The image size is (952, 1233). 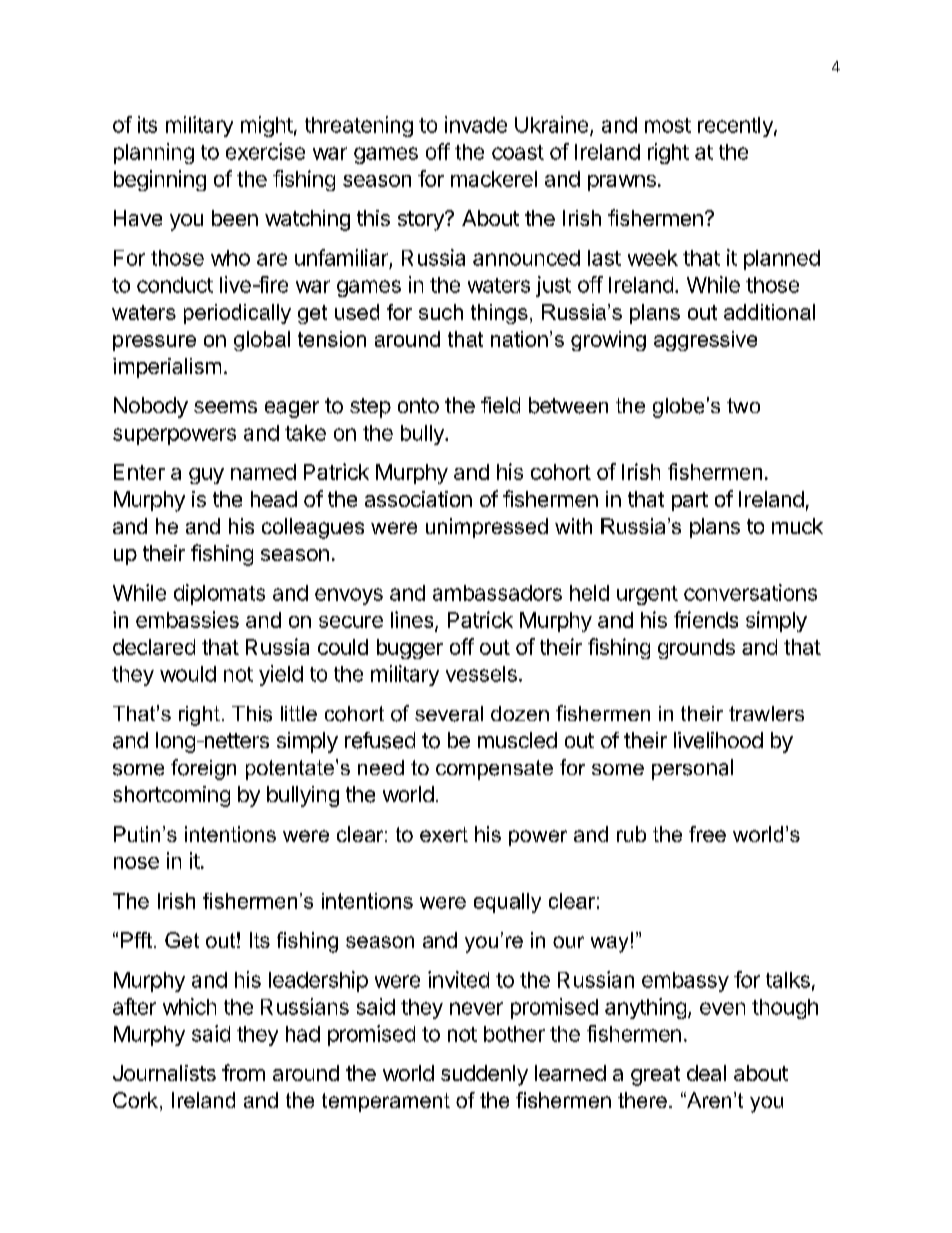 I want to click on from, so click(x=243, y=1072).
